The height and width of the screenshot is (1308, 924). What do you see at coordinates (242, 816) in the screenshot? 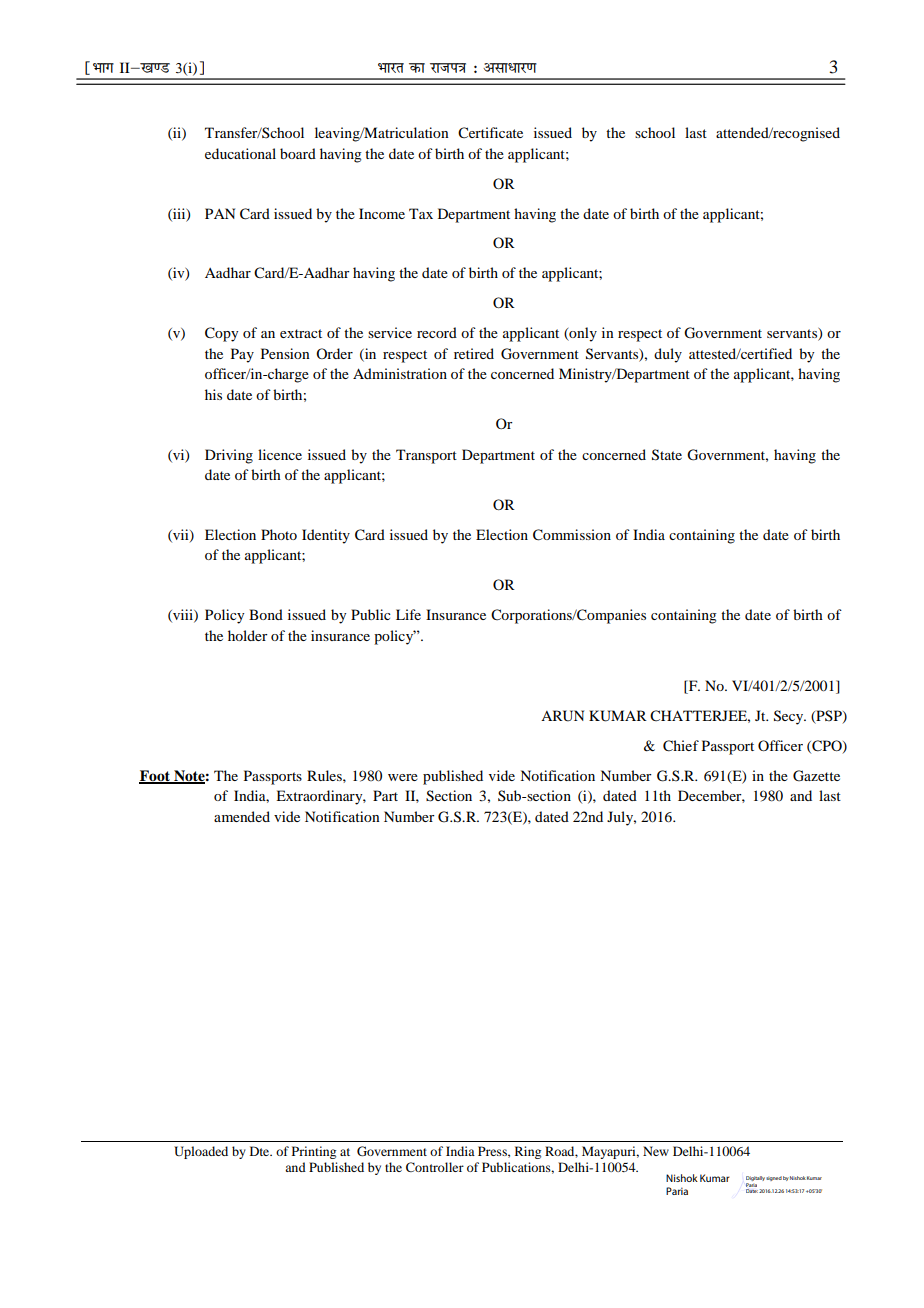
I see `amended` at bounding box center [242, 816].
